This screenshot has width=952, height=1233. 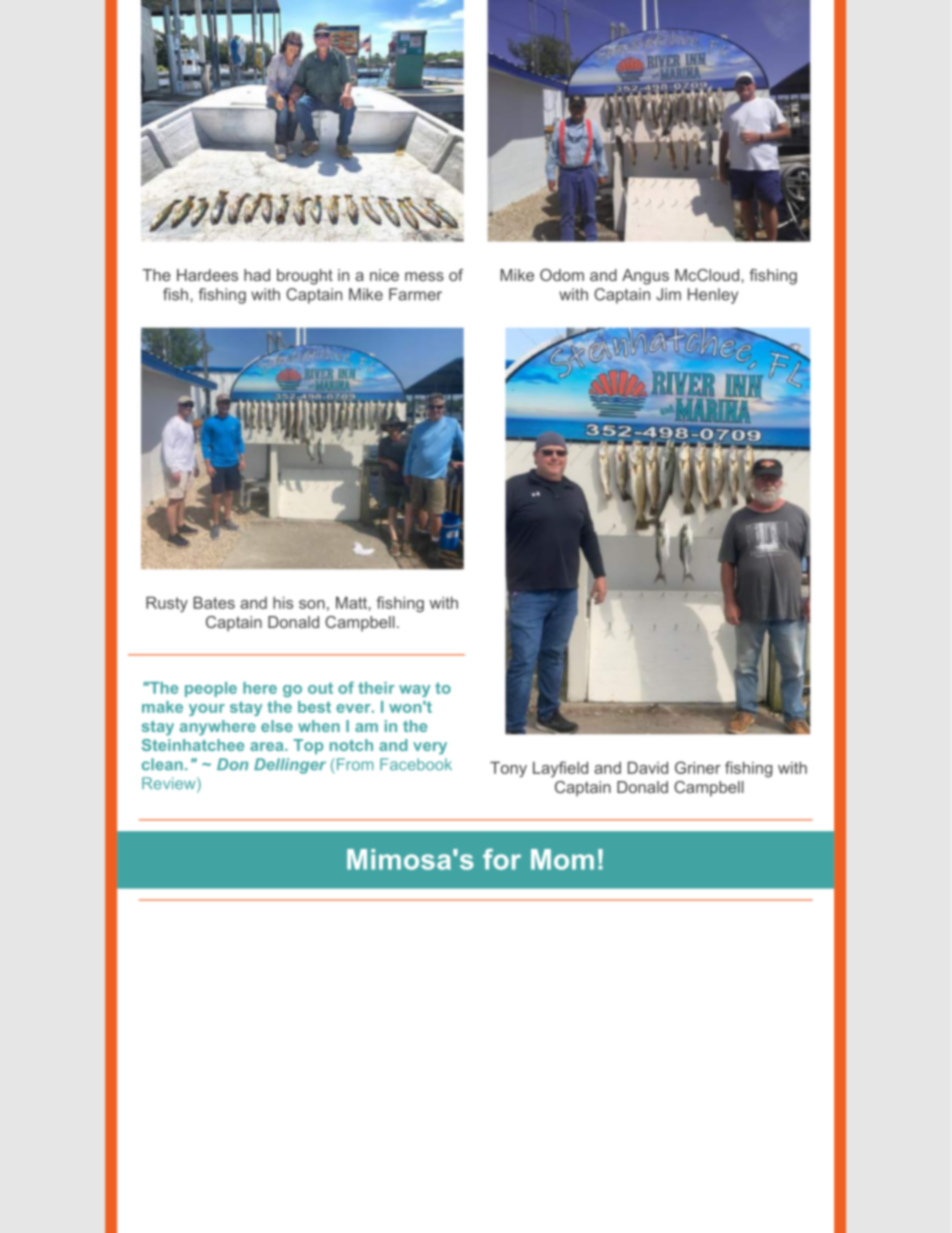 What do you see at coordinates (713, 296) in the screenshot?
I see `Henley` at bounding box center [713, 296].
